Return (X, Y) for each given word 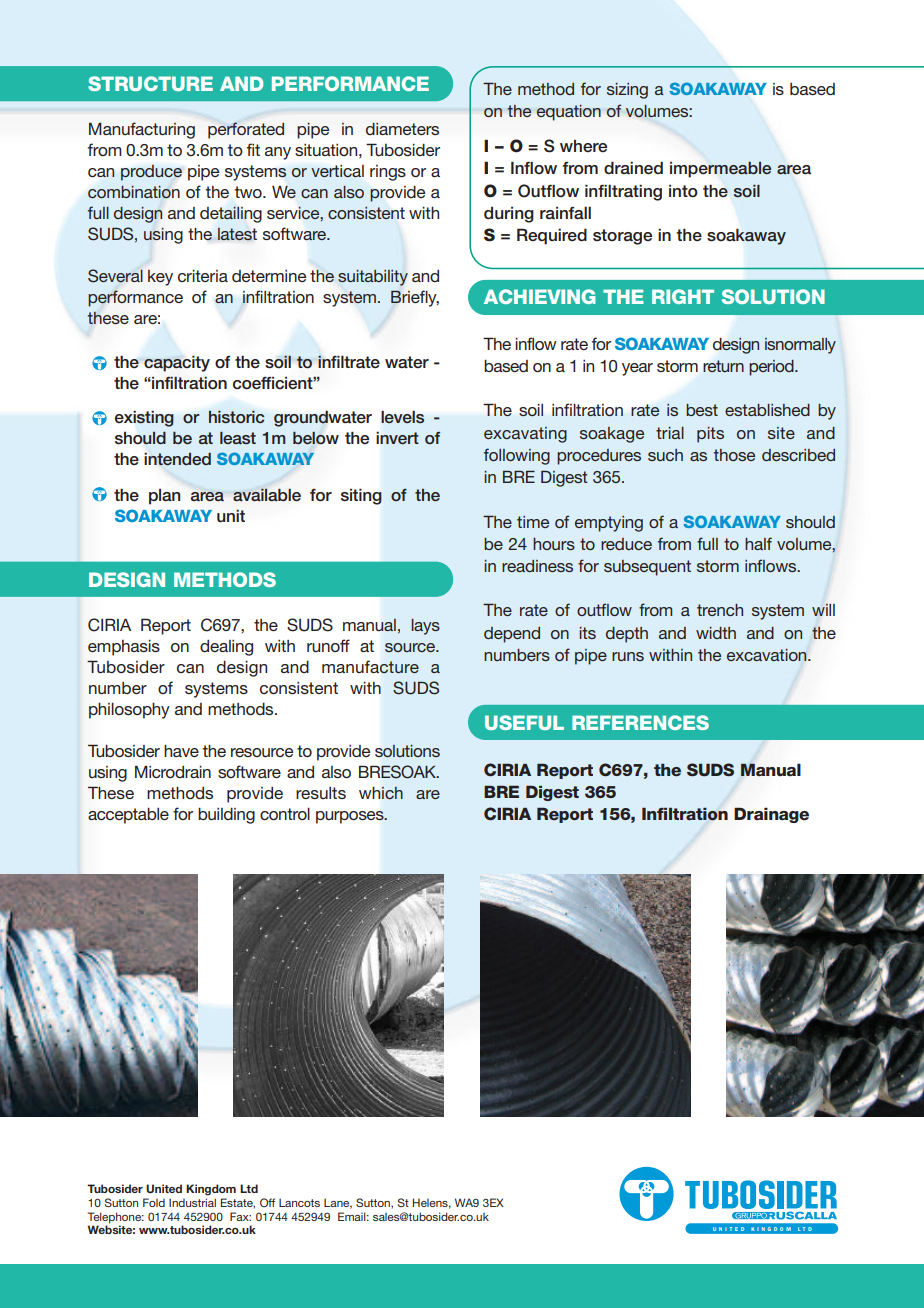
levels (402, 417)
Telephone (115, 1218)
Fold (154, 1202)
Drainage (771, 815)
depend (512, 635)
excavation (768, 655)
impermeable (720, 169)
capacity (177, 364)
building (226, 816)
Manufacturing (142, 130)
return (723, 366)
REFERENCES (640, 722)
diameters (402, 129)
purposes (351, 817)
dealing (226, 648)
